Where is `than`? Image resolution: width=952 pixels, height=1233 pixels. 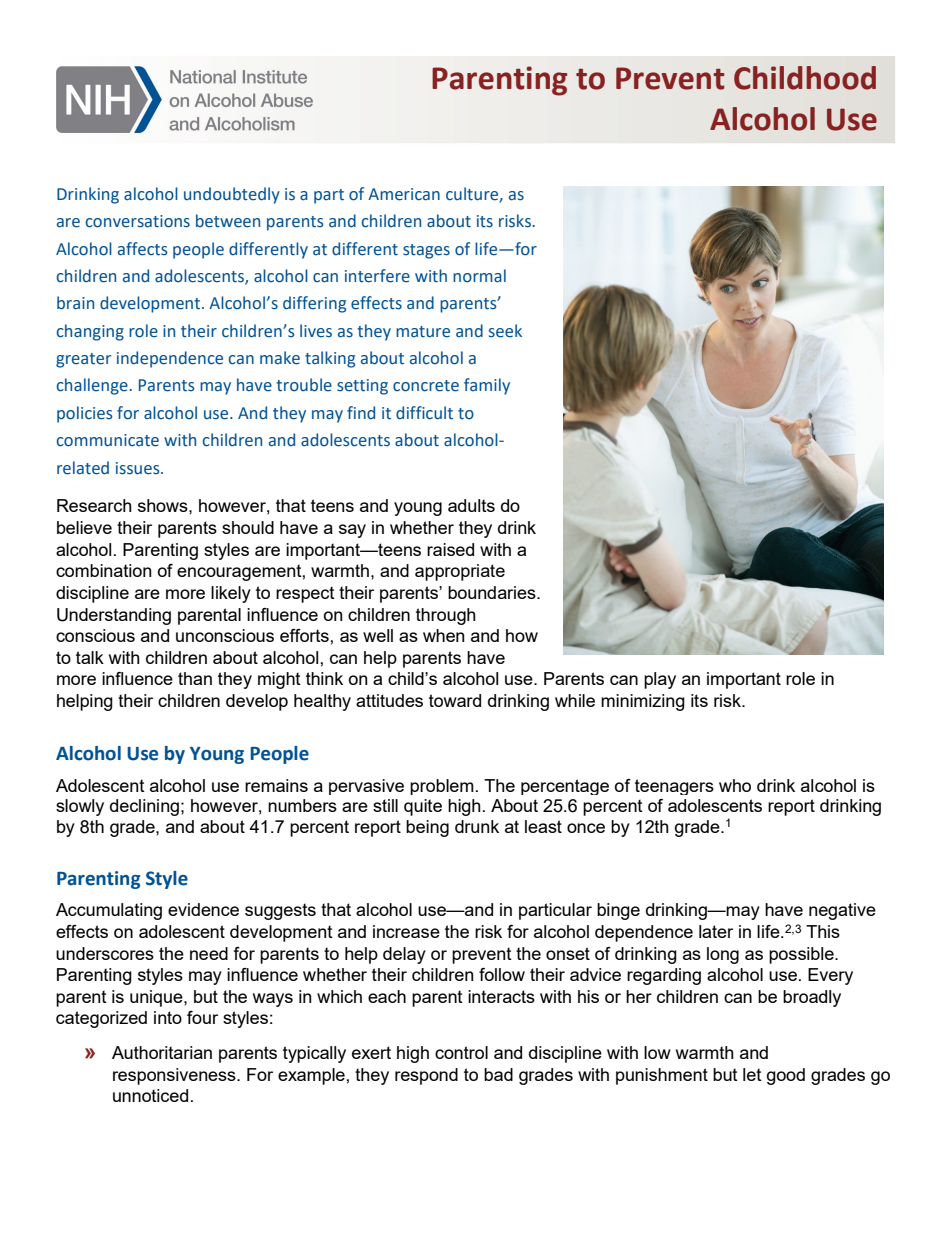
than is located at coordinates (195, 678).
